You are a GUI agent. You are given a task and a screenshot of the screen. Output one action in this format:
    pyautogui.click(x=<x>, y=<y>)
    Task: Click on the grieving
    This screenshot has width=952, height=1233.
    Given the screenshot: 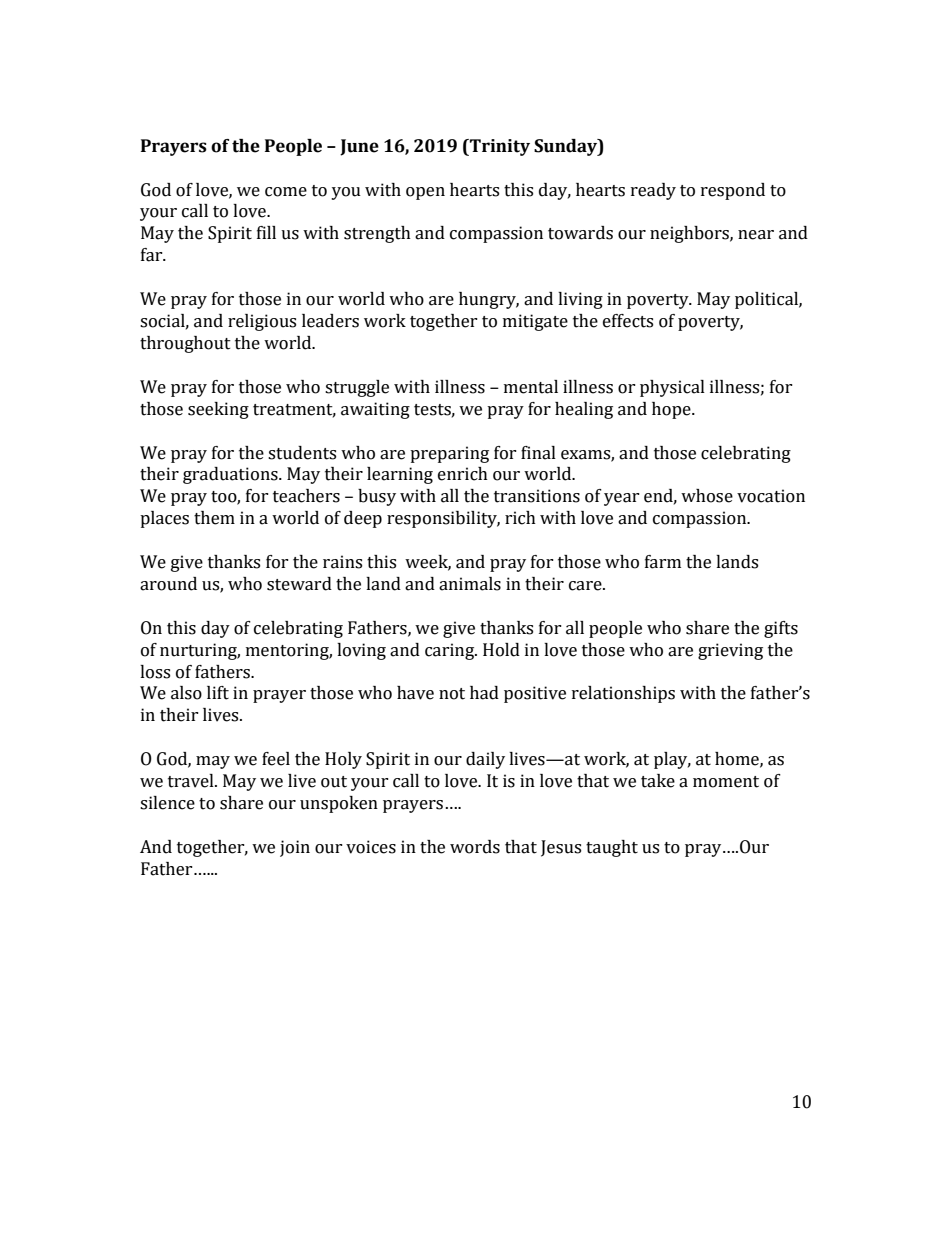 What is the action you would take?
    pyautogui.click(x=730, y=651)
